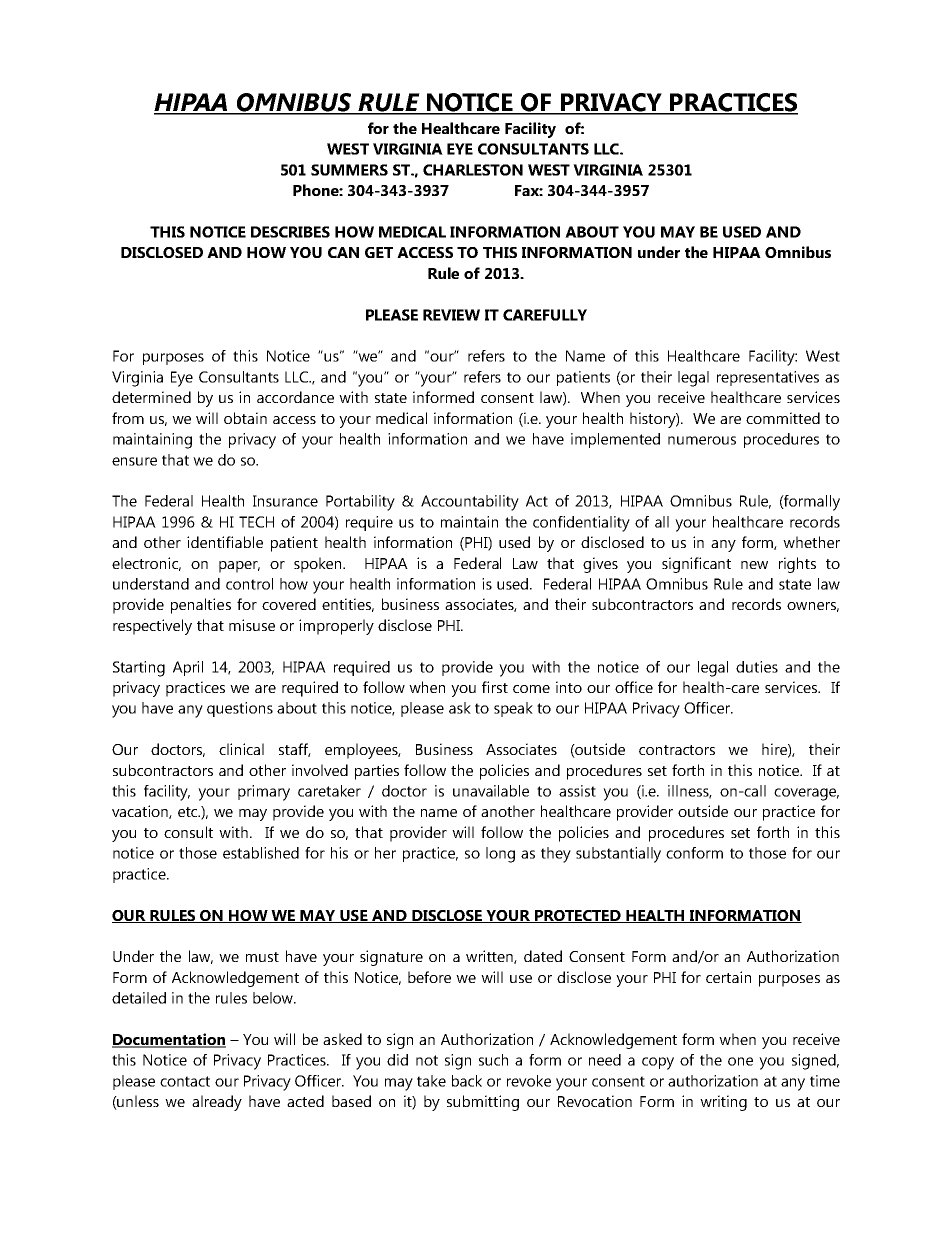 This page has width=952, height=1233. Describe the element at coordinates (723, 1103) in the page. I see `writing` at that location.
